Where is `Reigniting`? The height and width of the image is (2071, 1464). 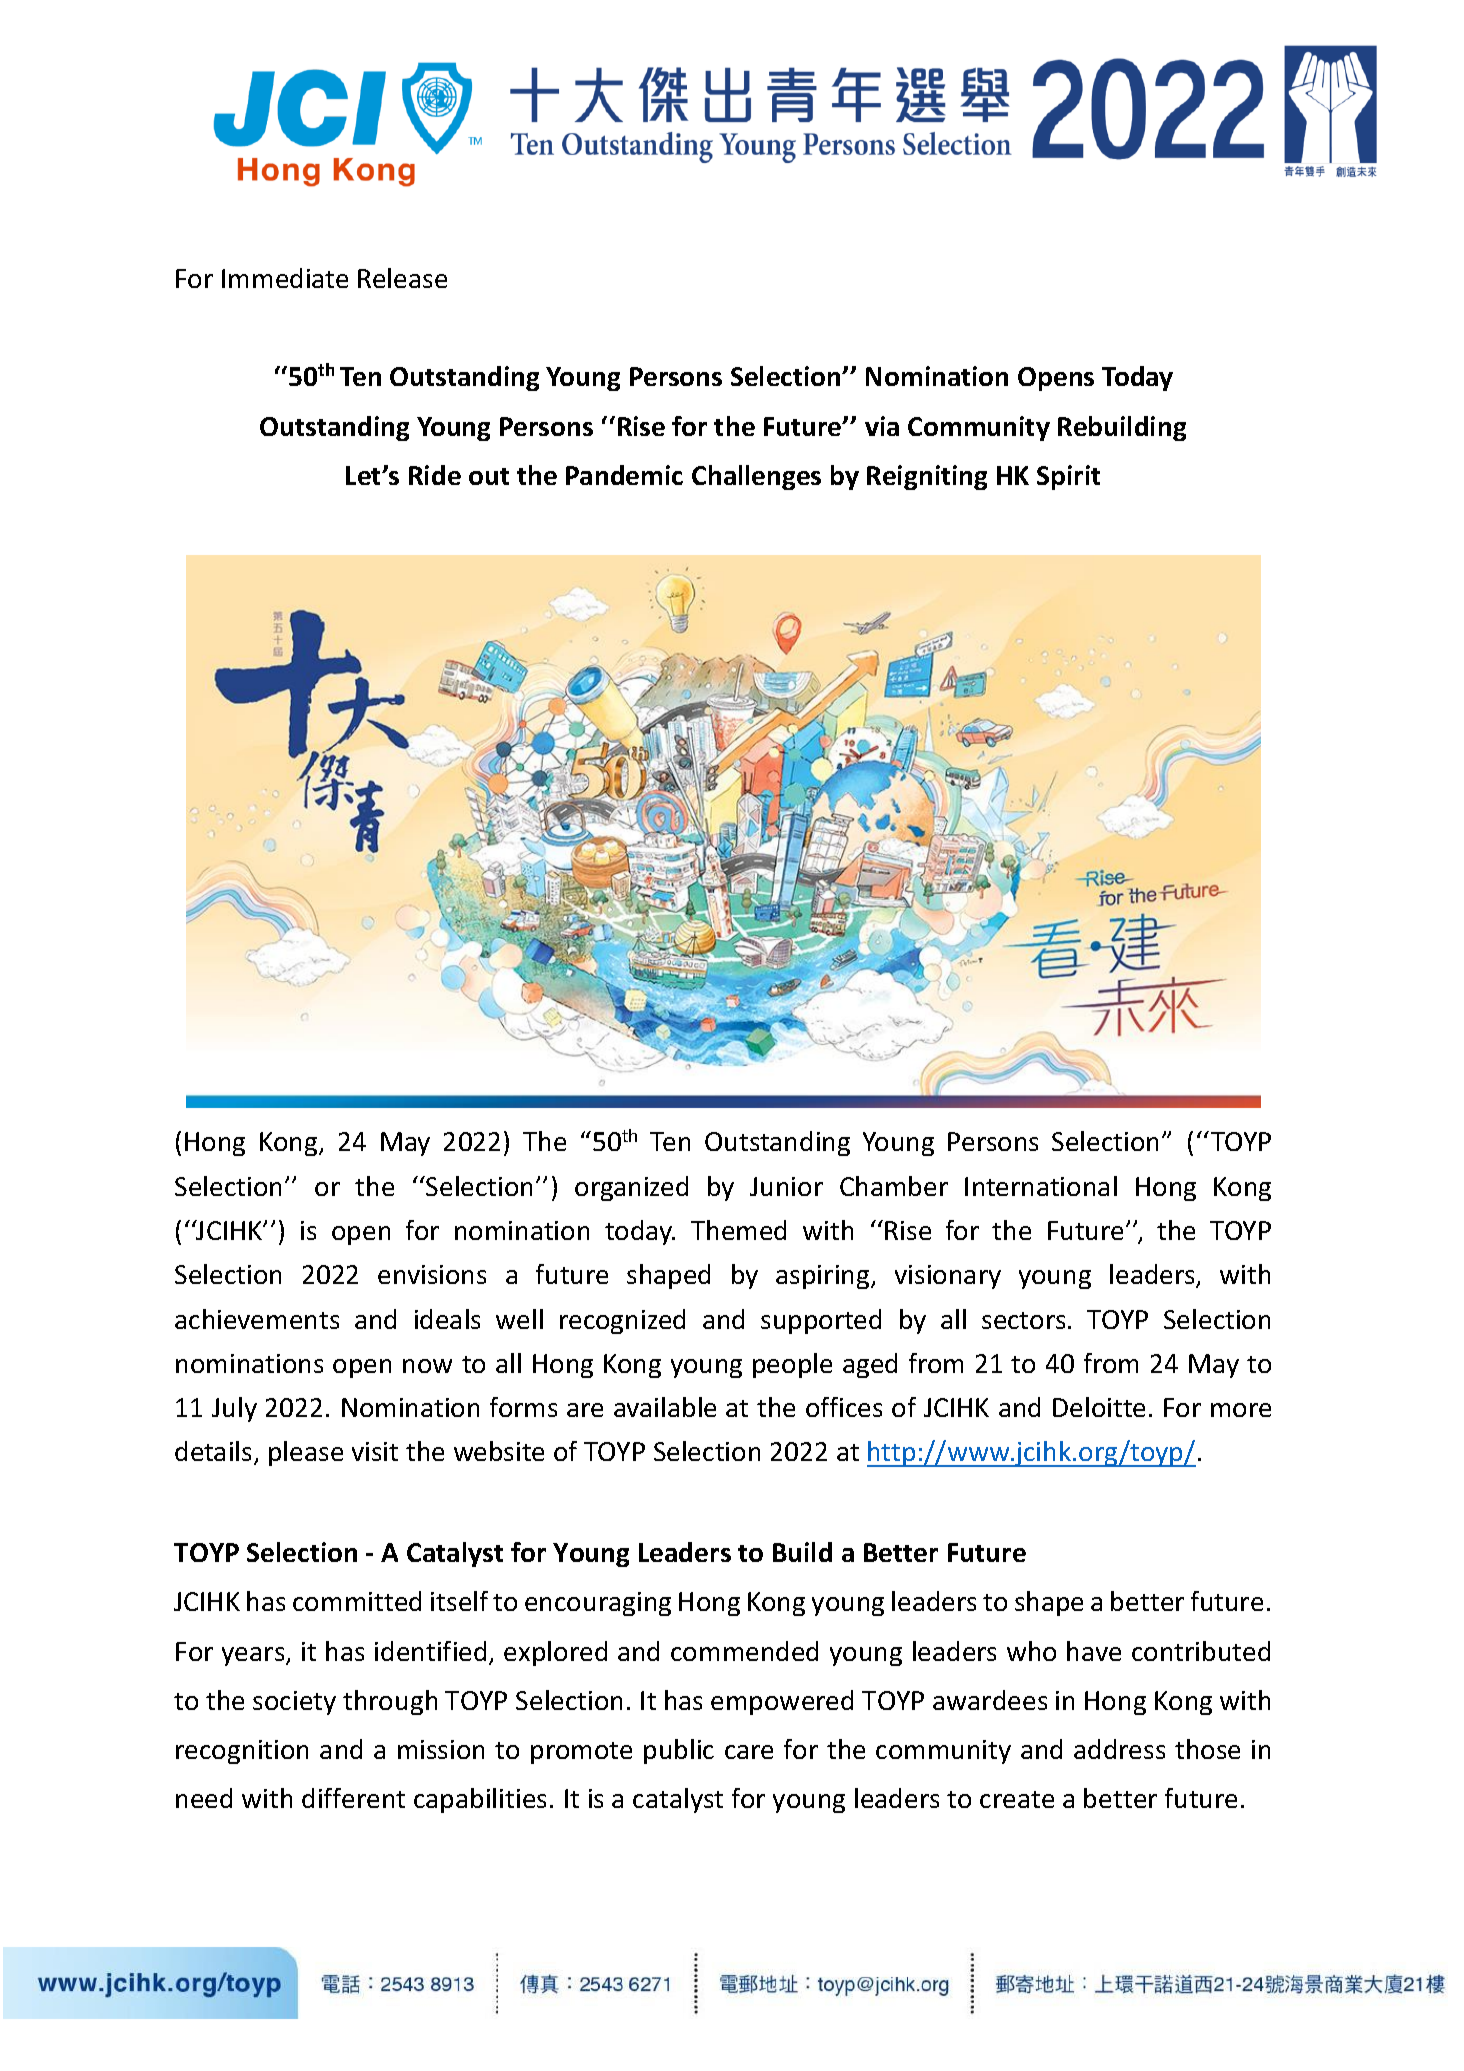 Reigniting is located at coordinates (927, 477).
